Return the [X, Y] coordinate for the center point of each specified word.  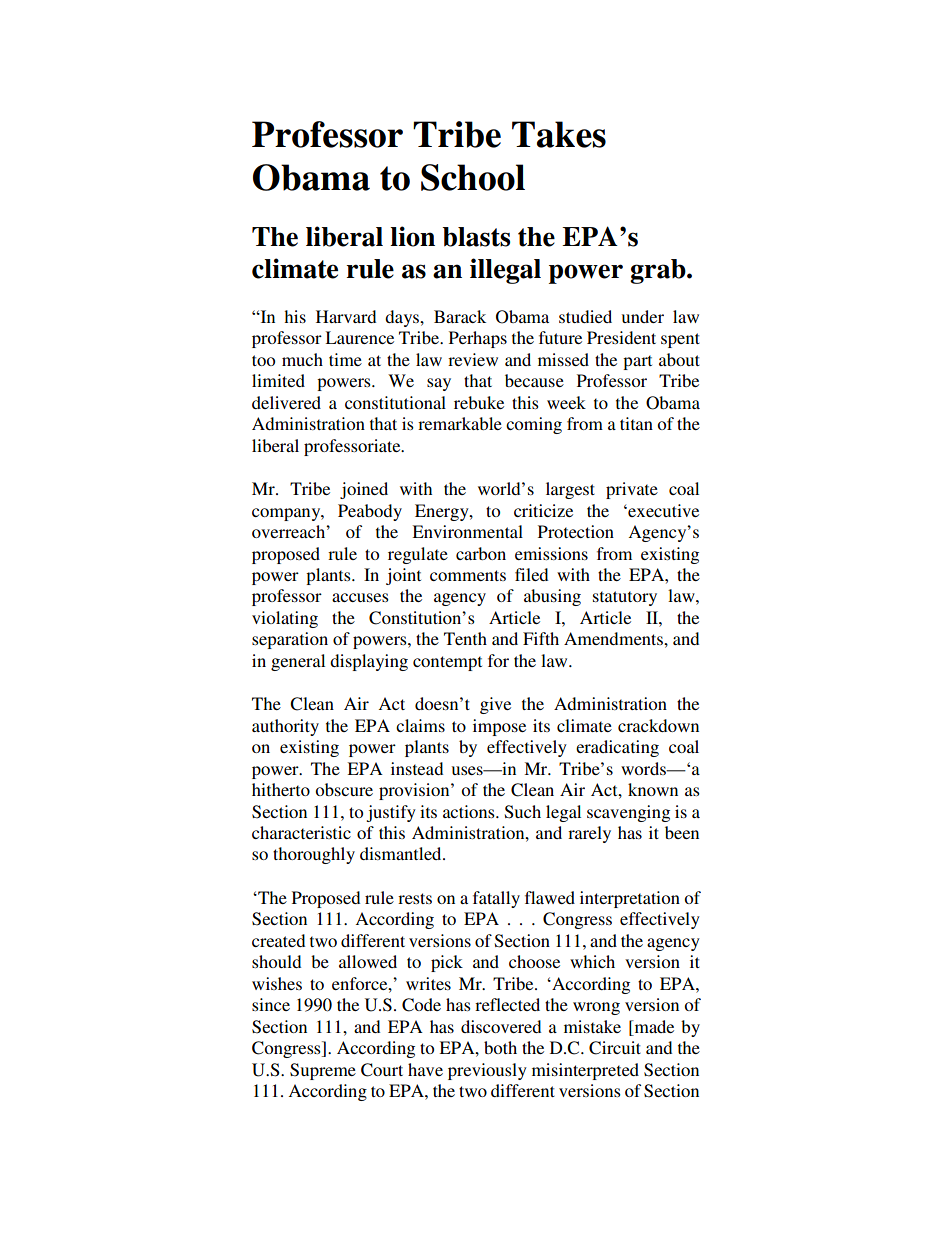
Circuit [615, 1048]
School [473, 177]
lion [412, 236]
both [500, 1047]
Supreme [323, 1071]
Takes [559, 134]
